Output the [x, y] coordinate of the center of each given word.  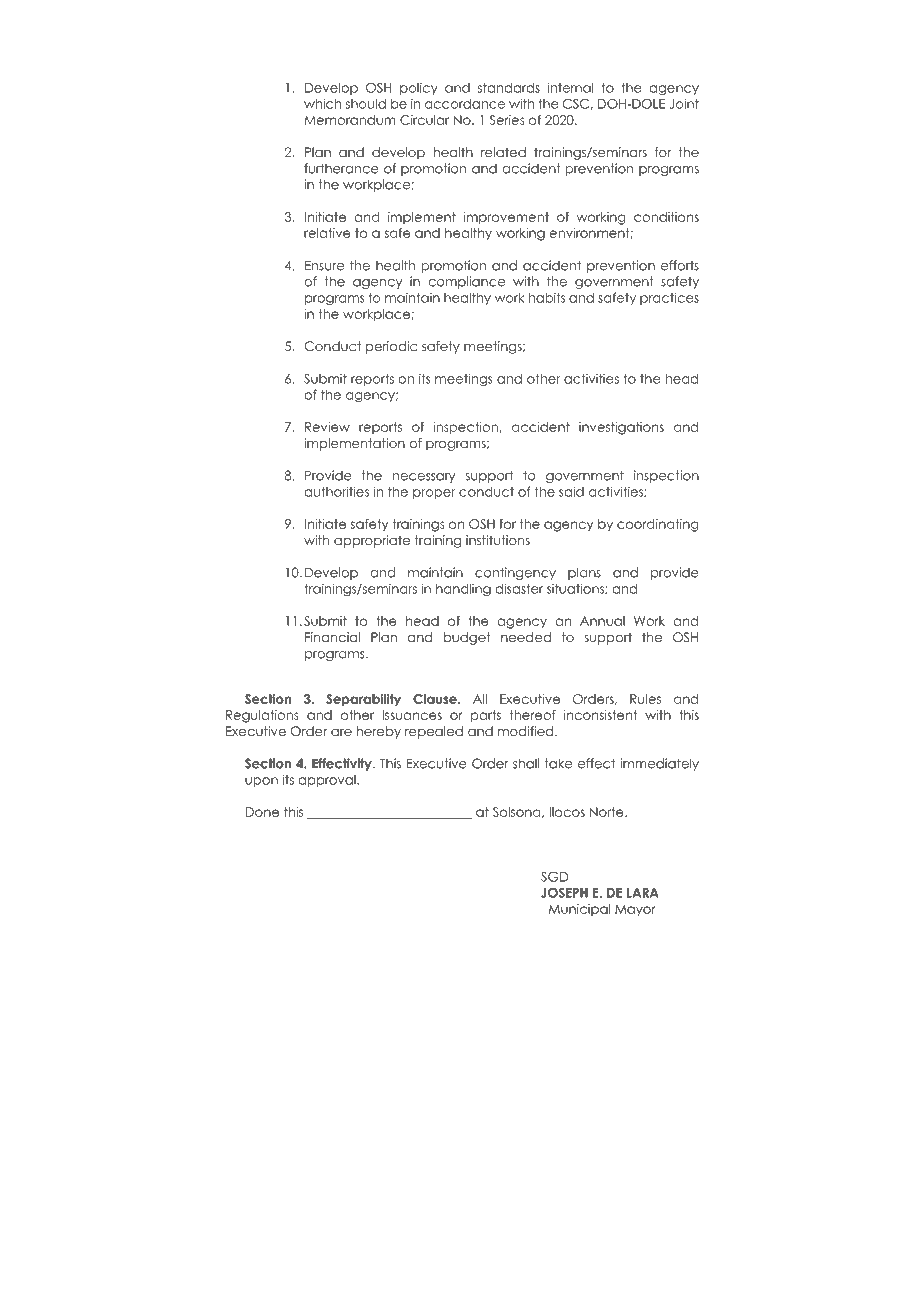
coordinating [657, 525]
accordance [465, 104]
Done [262, 812]
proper [434, 494]
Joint [684, 103]
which [322, 103]
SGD [554, 877]
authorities [336, 491]
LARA [643, 893]
